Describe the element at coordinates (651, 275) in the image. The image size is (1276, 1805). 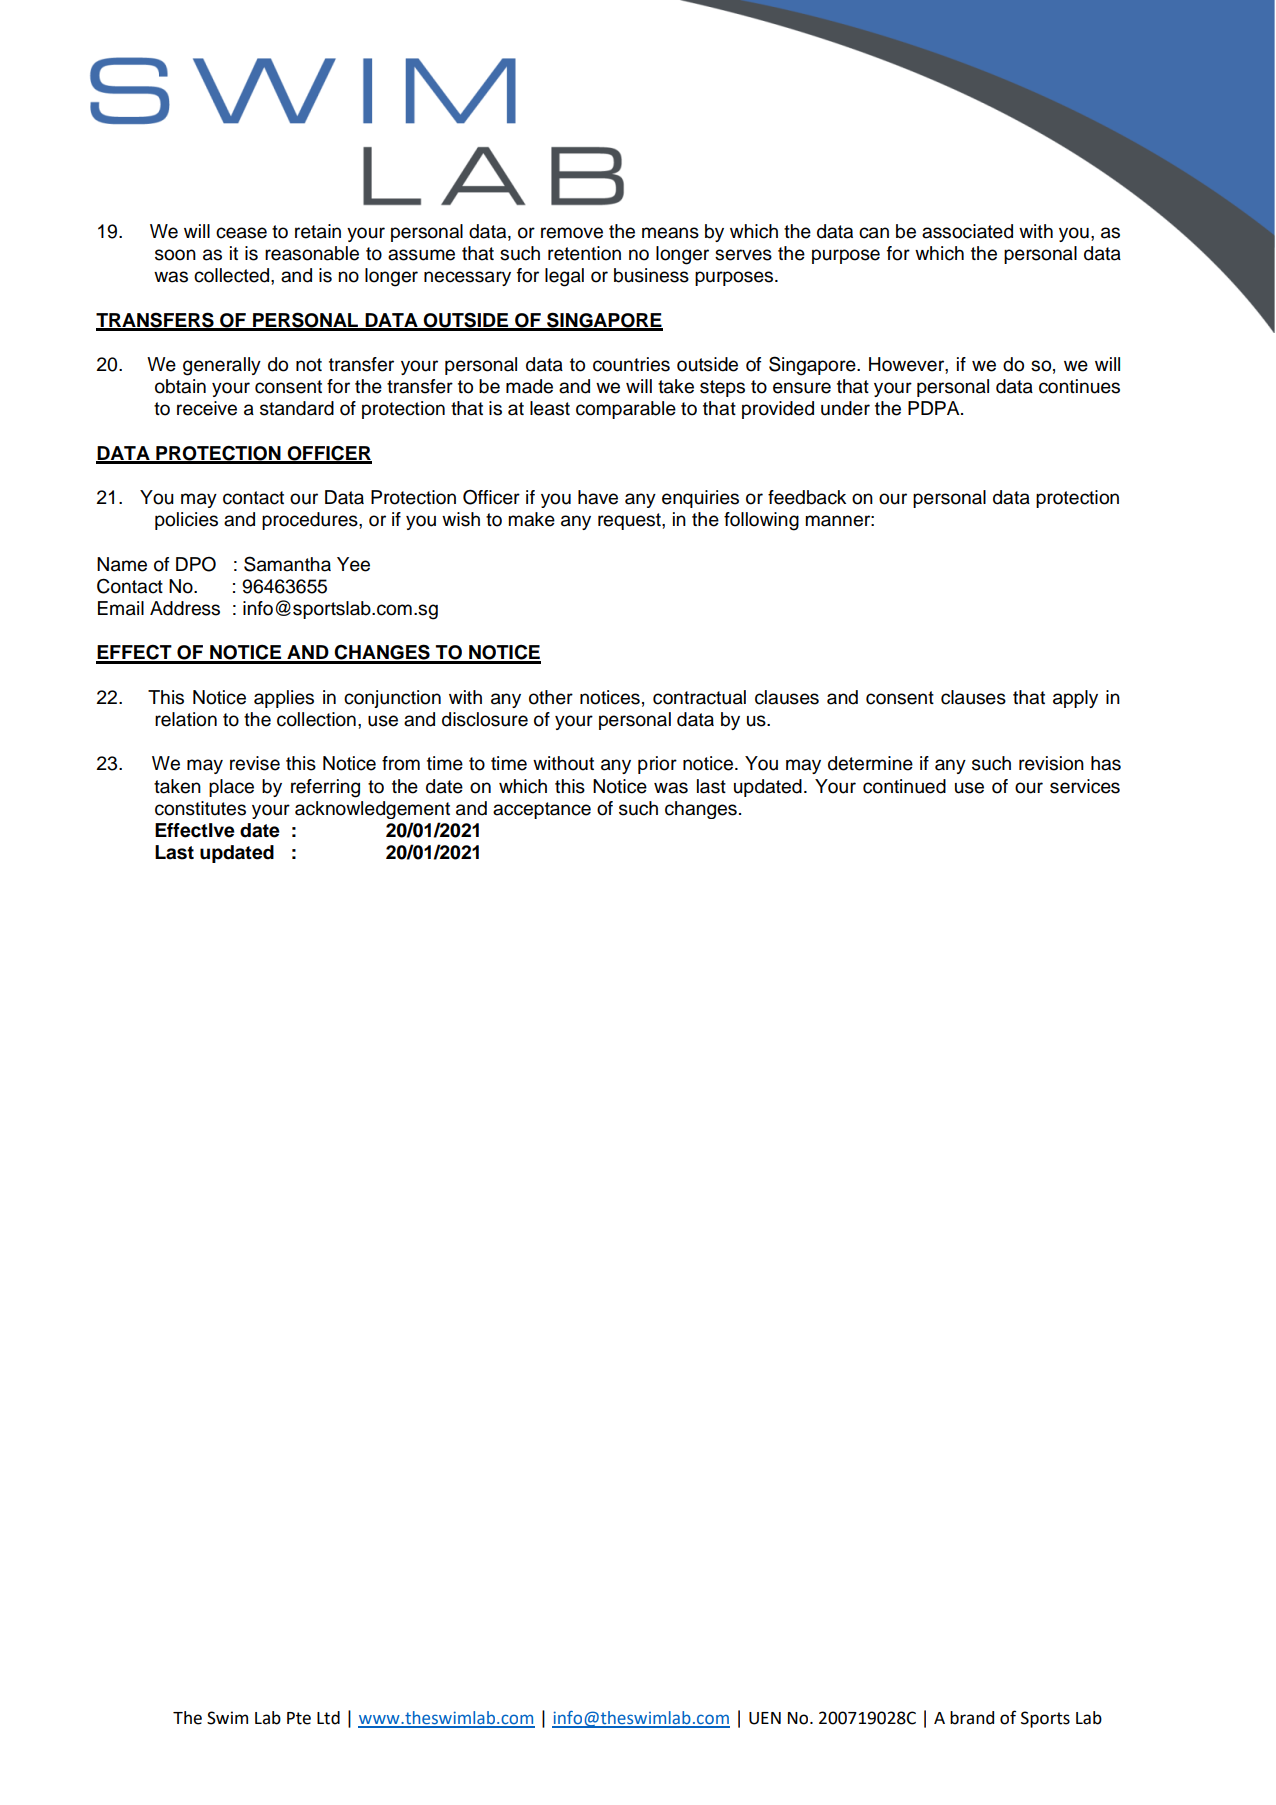
I see `business` at that location.
